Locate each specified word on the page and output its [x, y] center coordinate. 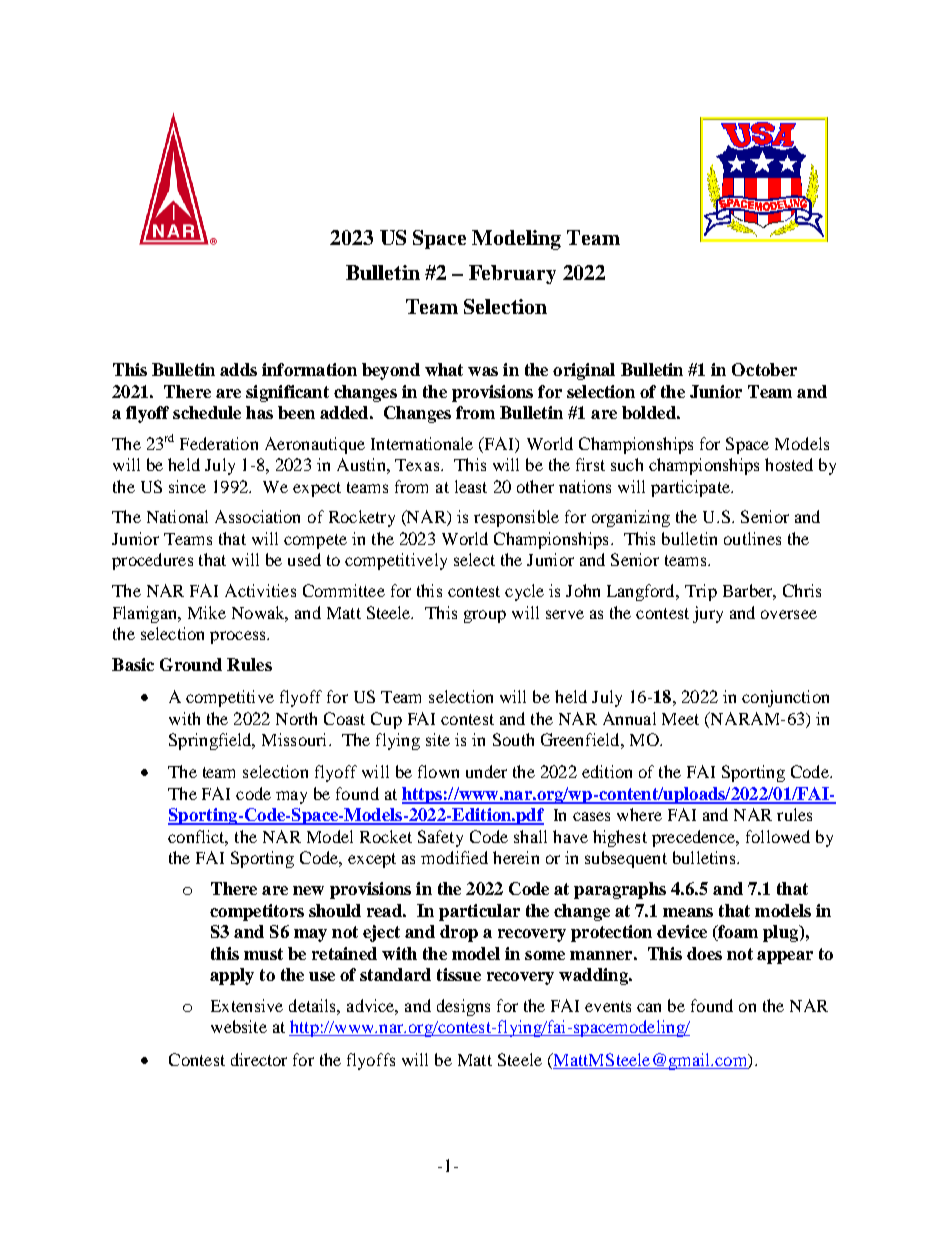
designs [463, 1007]
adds [238, 369]
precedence [695, 838]
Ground [191, 664]
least [471, 486]
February [512, 274]
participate [691, 488]
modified [454, 857]
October [764, 369]
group [485, 616]
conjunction [785, 698]
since [187, 486]
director [259, 1059]
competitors [257, 912]
